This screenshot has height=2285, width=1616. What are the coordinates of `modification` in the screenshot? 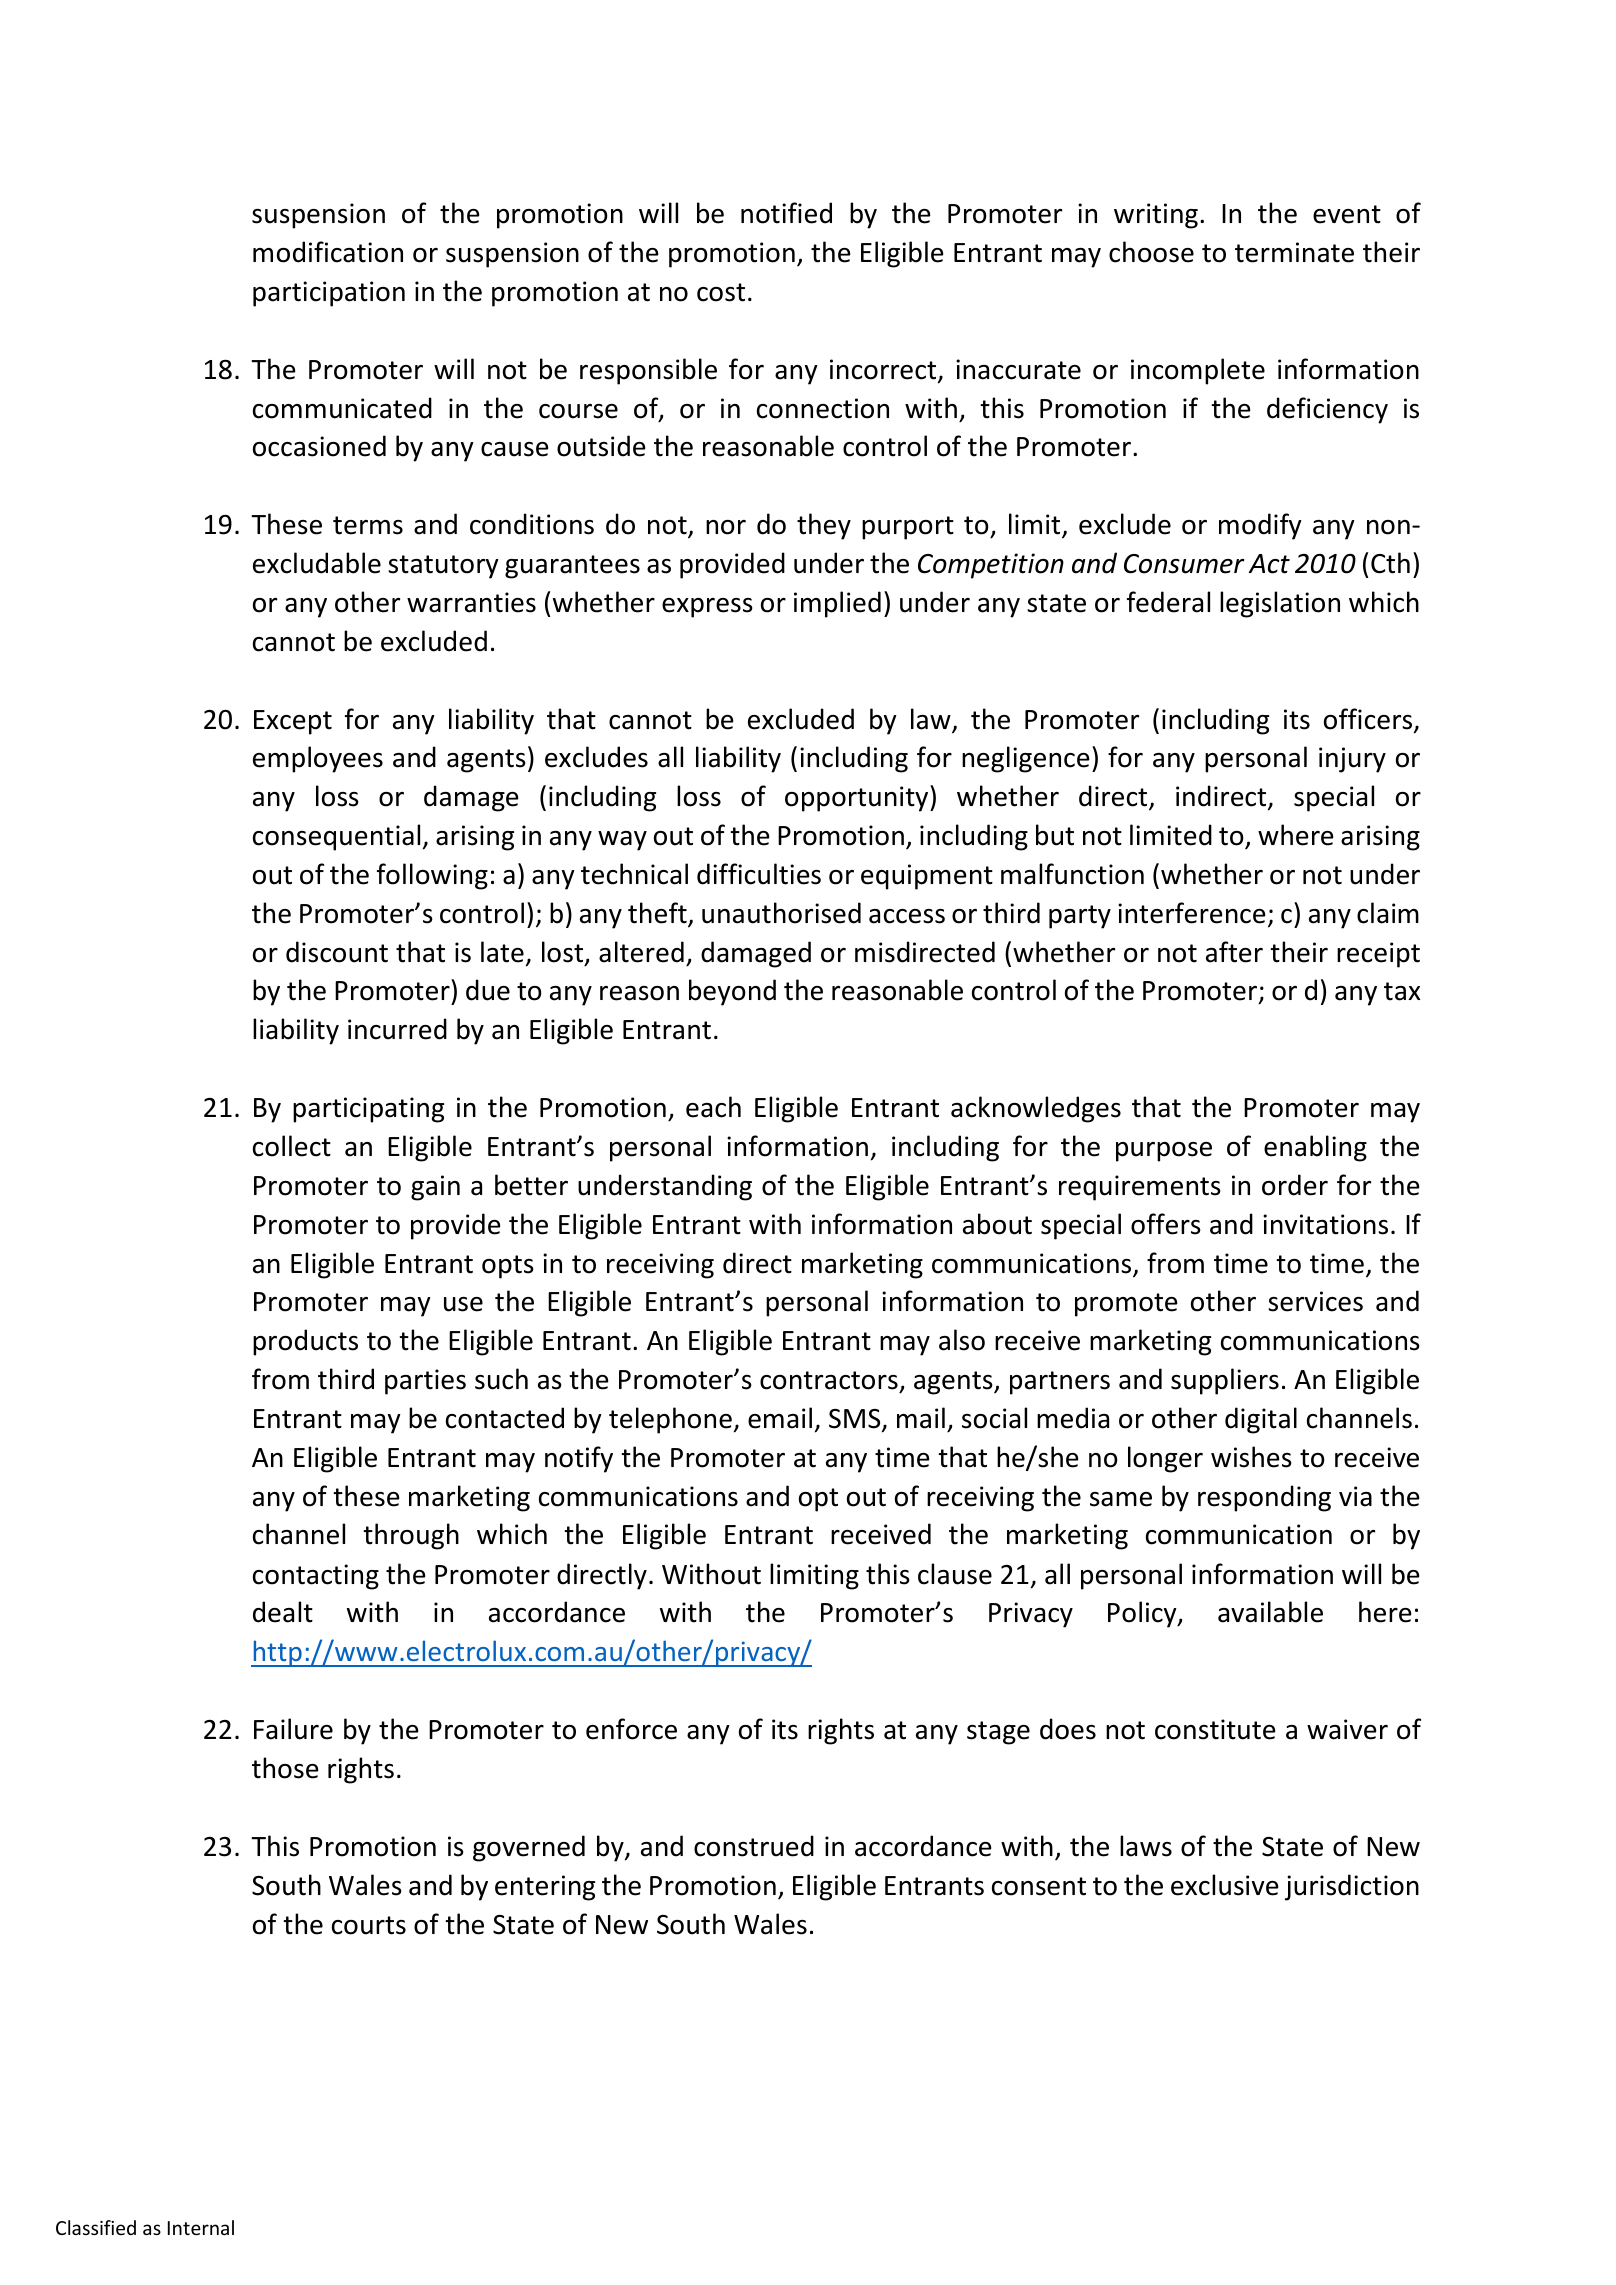 It's located at (328, 252).
